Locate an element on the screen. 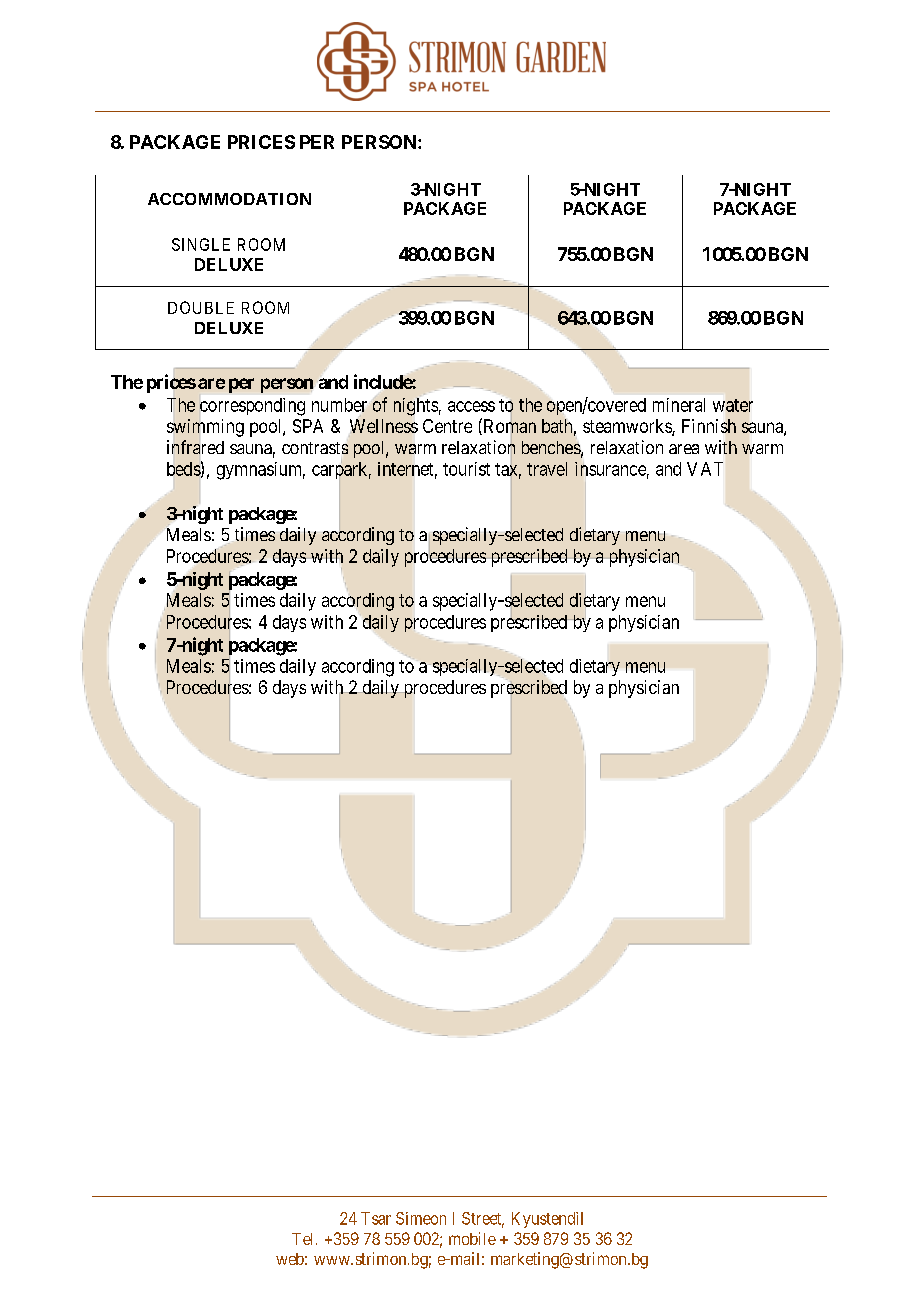  mobile is located at coordinates (472, 1238).
